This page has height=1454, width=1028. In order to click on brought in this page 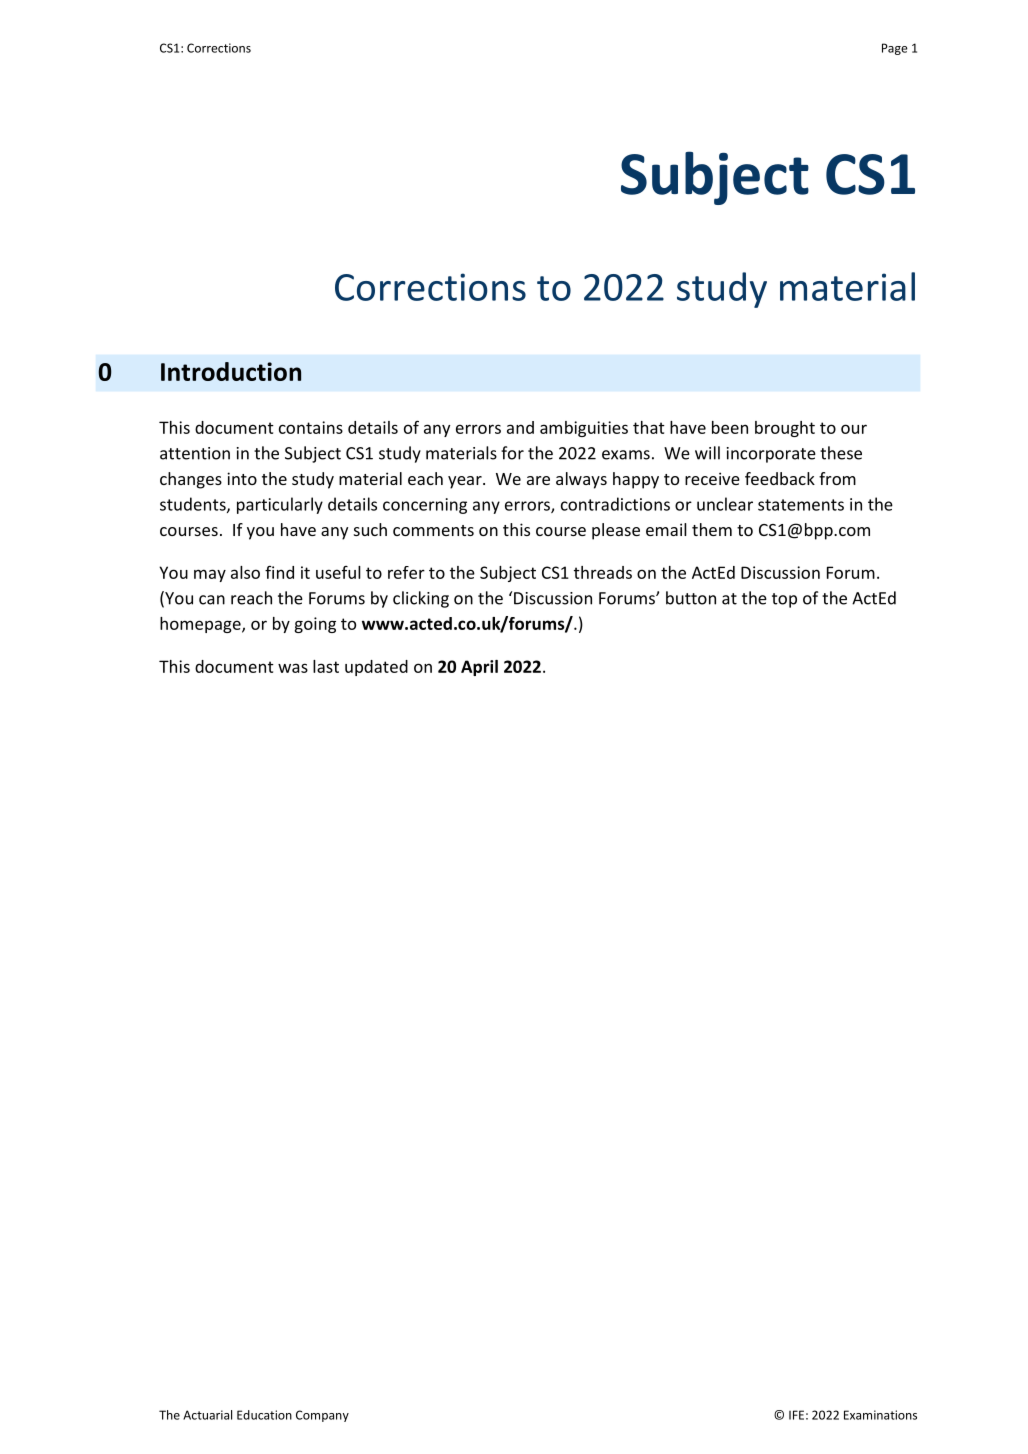, I will do `click(785, 429)`.
